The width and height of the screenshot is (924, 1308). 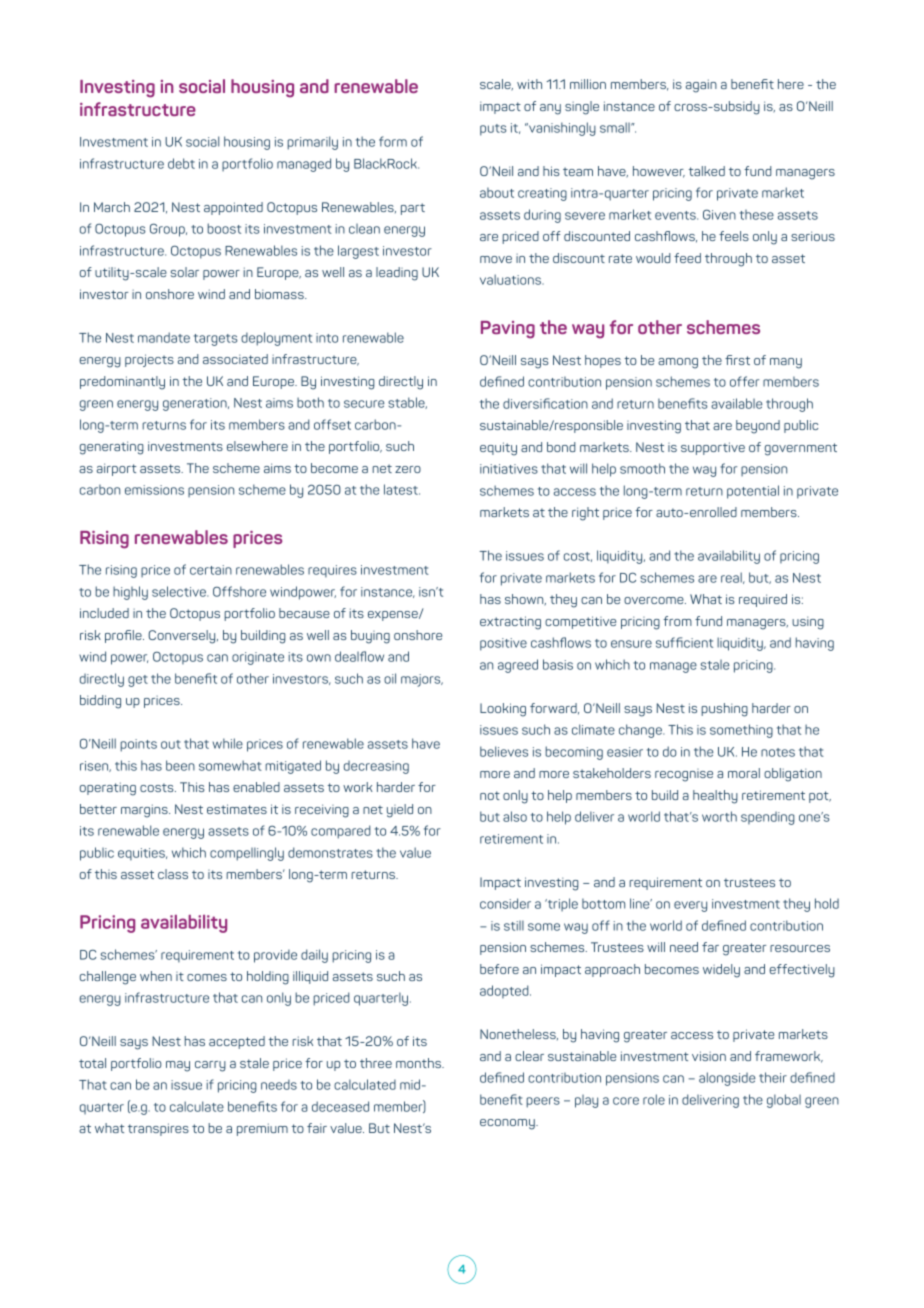 What do you see at coordinates (701, 86) in the screenshot?
I see `again` at bounding box center [701, 86].
